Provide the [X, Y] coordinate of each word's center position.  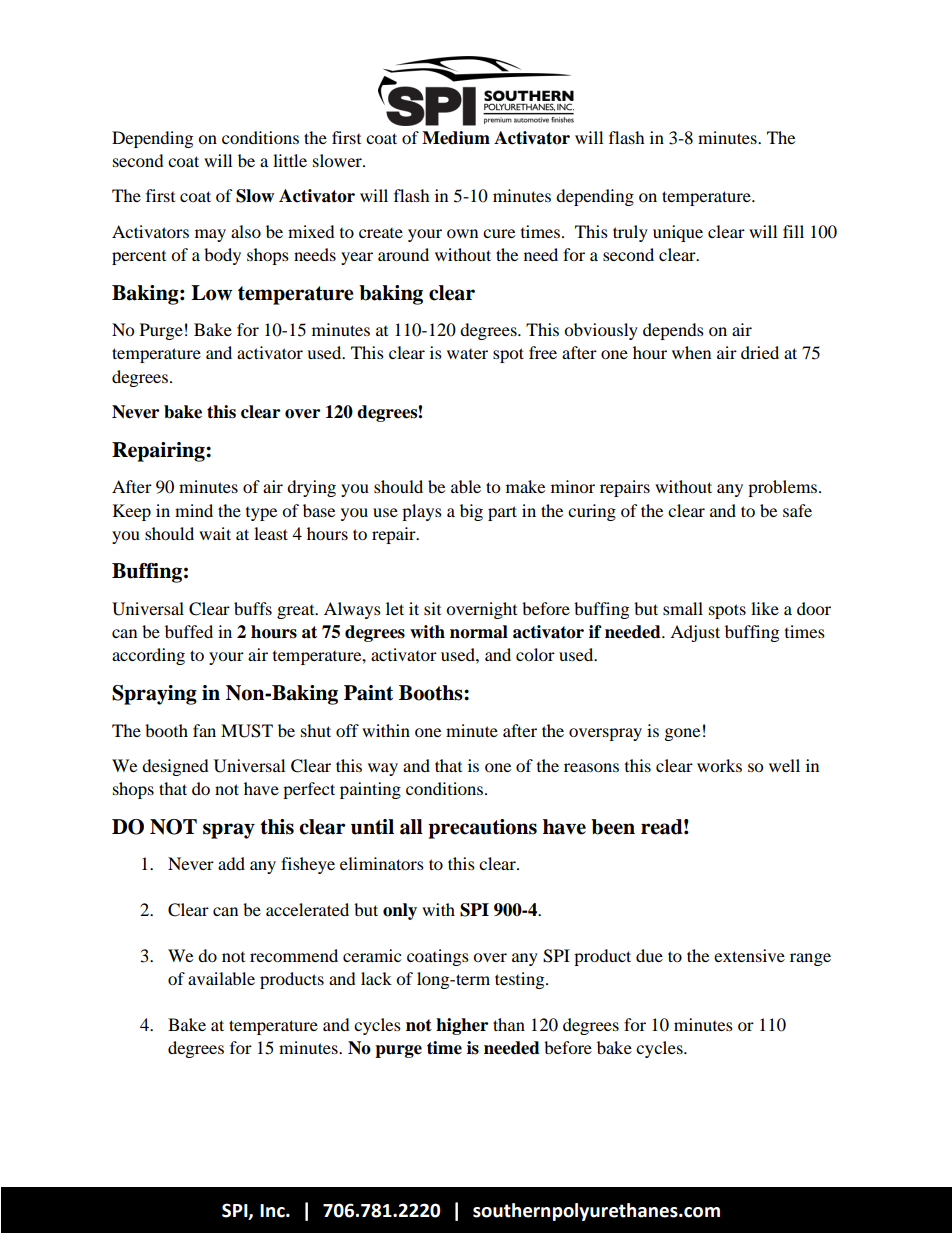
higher [462, 1026]
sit [432, 608]
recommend [294, 955]
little [290, 160]
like [765, 608]
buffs [253, 608]
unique [678, 233]
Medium [456, 138]
